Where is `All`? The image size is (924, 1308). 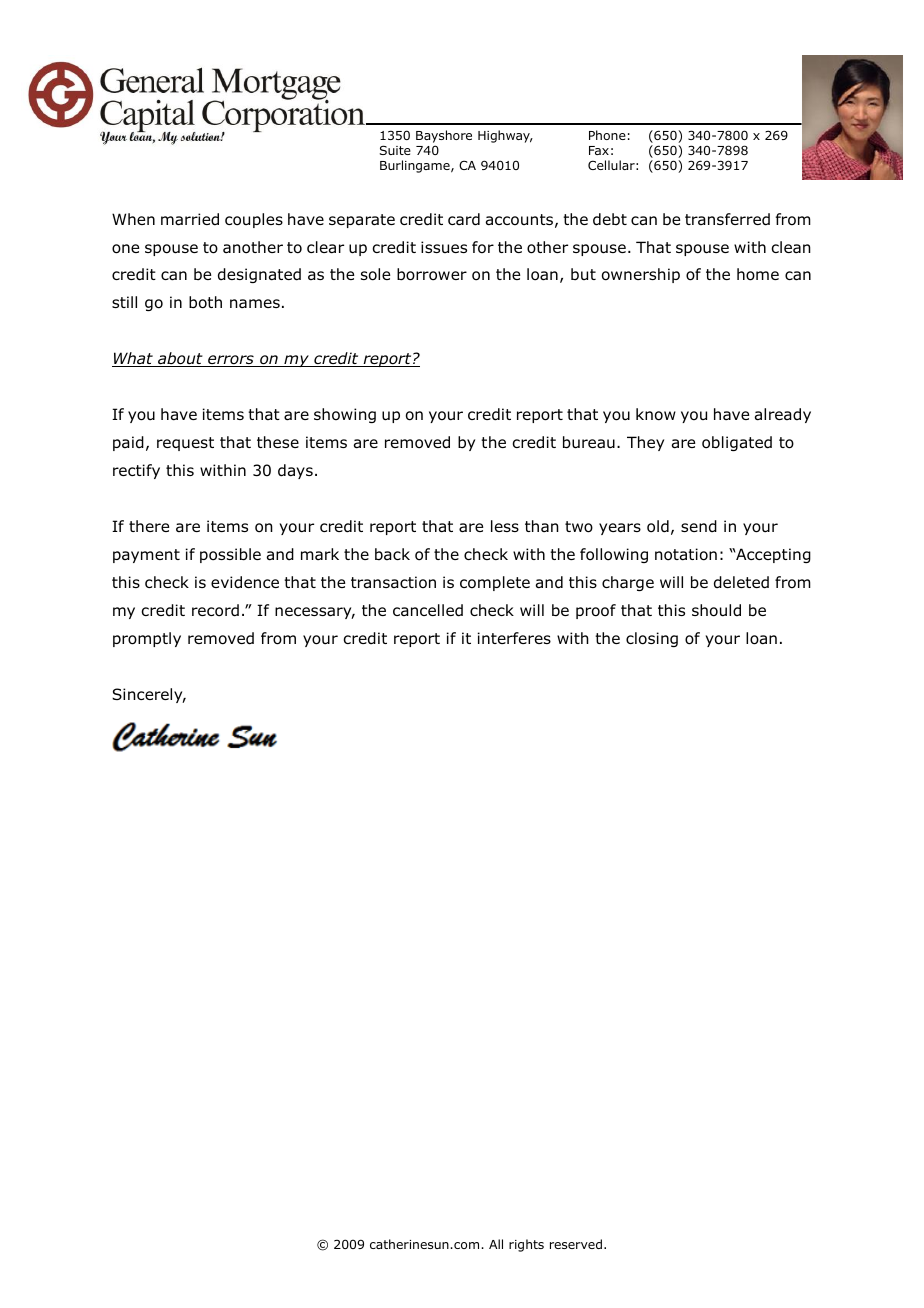
All is located at coordinates (496, 1244).
